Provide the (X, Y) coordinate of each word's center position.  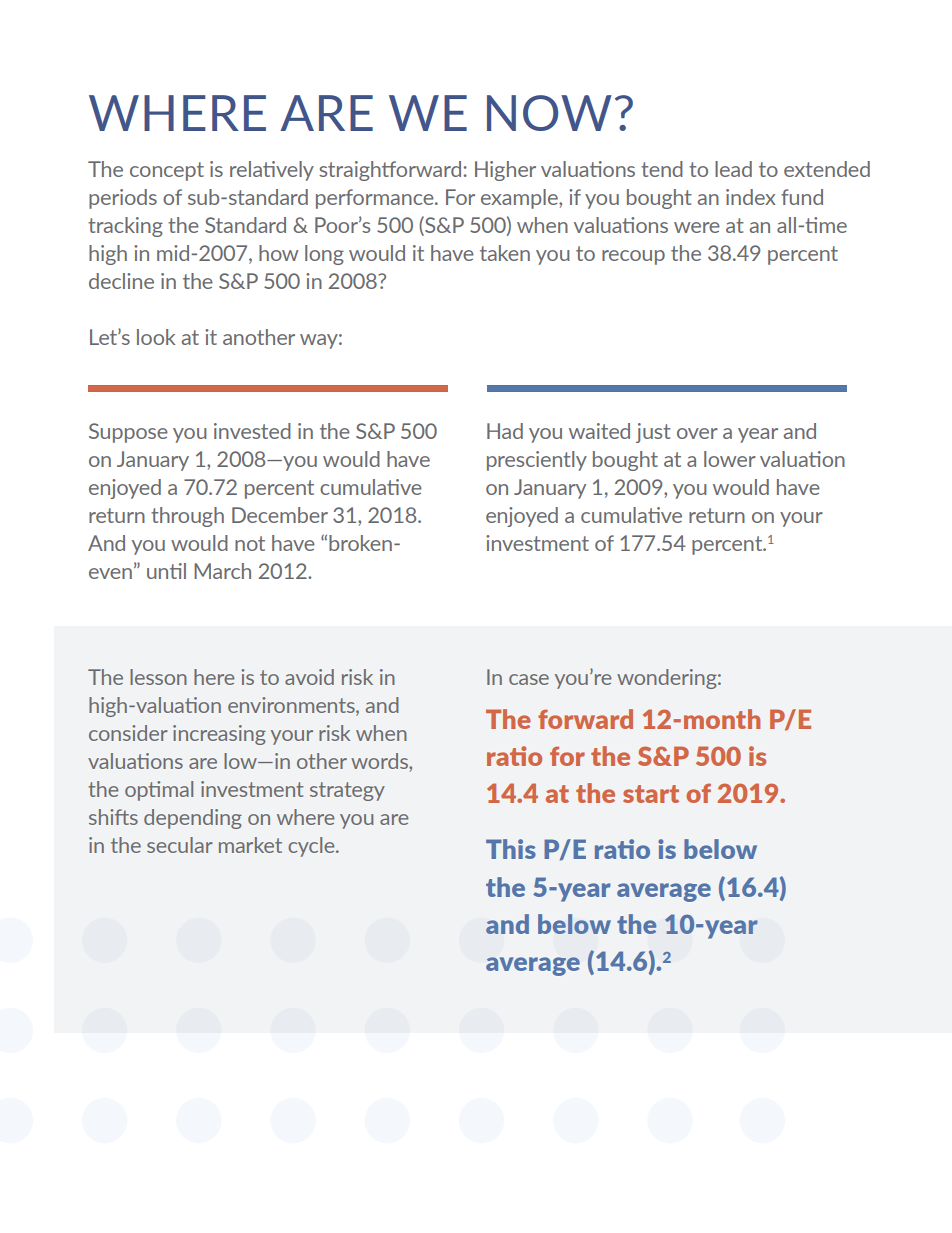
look (156, 337)
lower (730, 459)
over (697, 433)
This (511, 849)
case (529, 679)
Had (505, 431)
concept (167, 171)
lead (733, 169)
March (222, 571)
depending (193, 819)
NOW (549, 113)
